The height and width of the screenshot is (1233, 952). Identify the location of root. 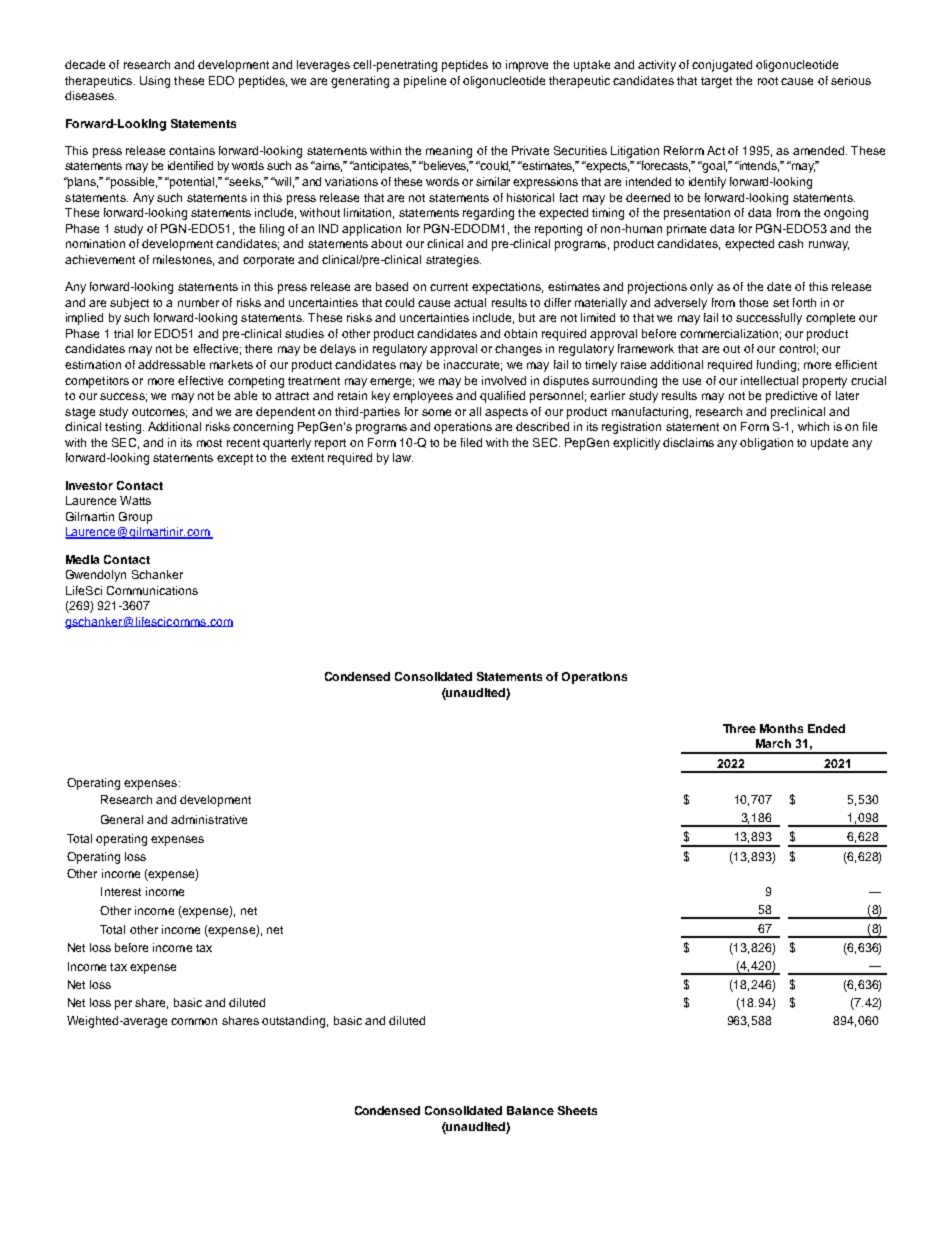
(768, 81).
